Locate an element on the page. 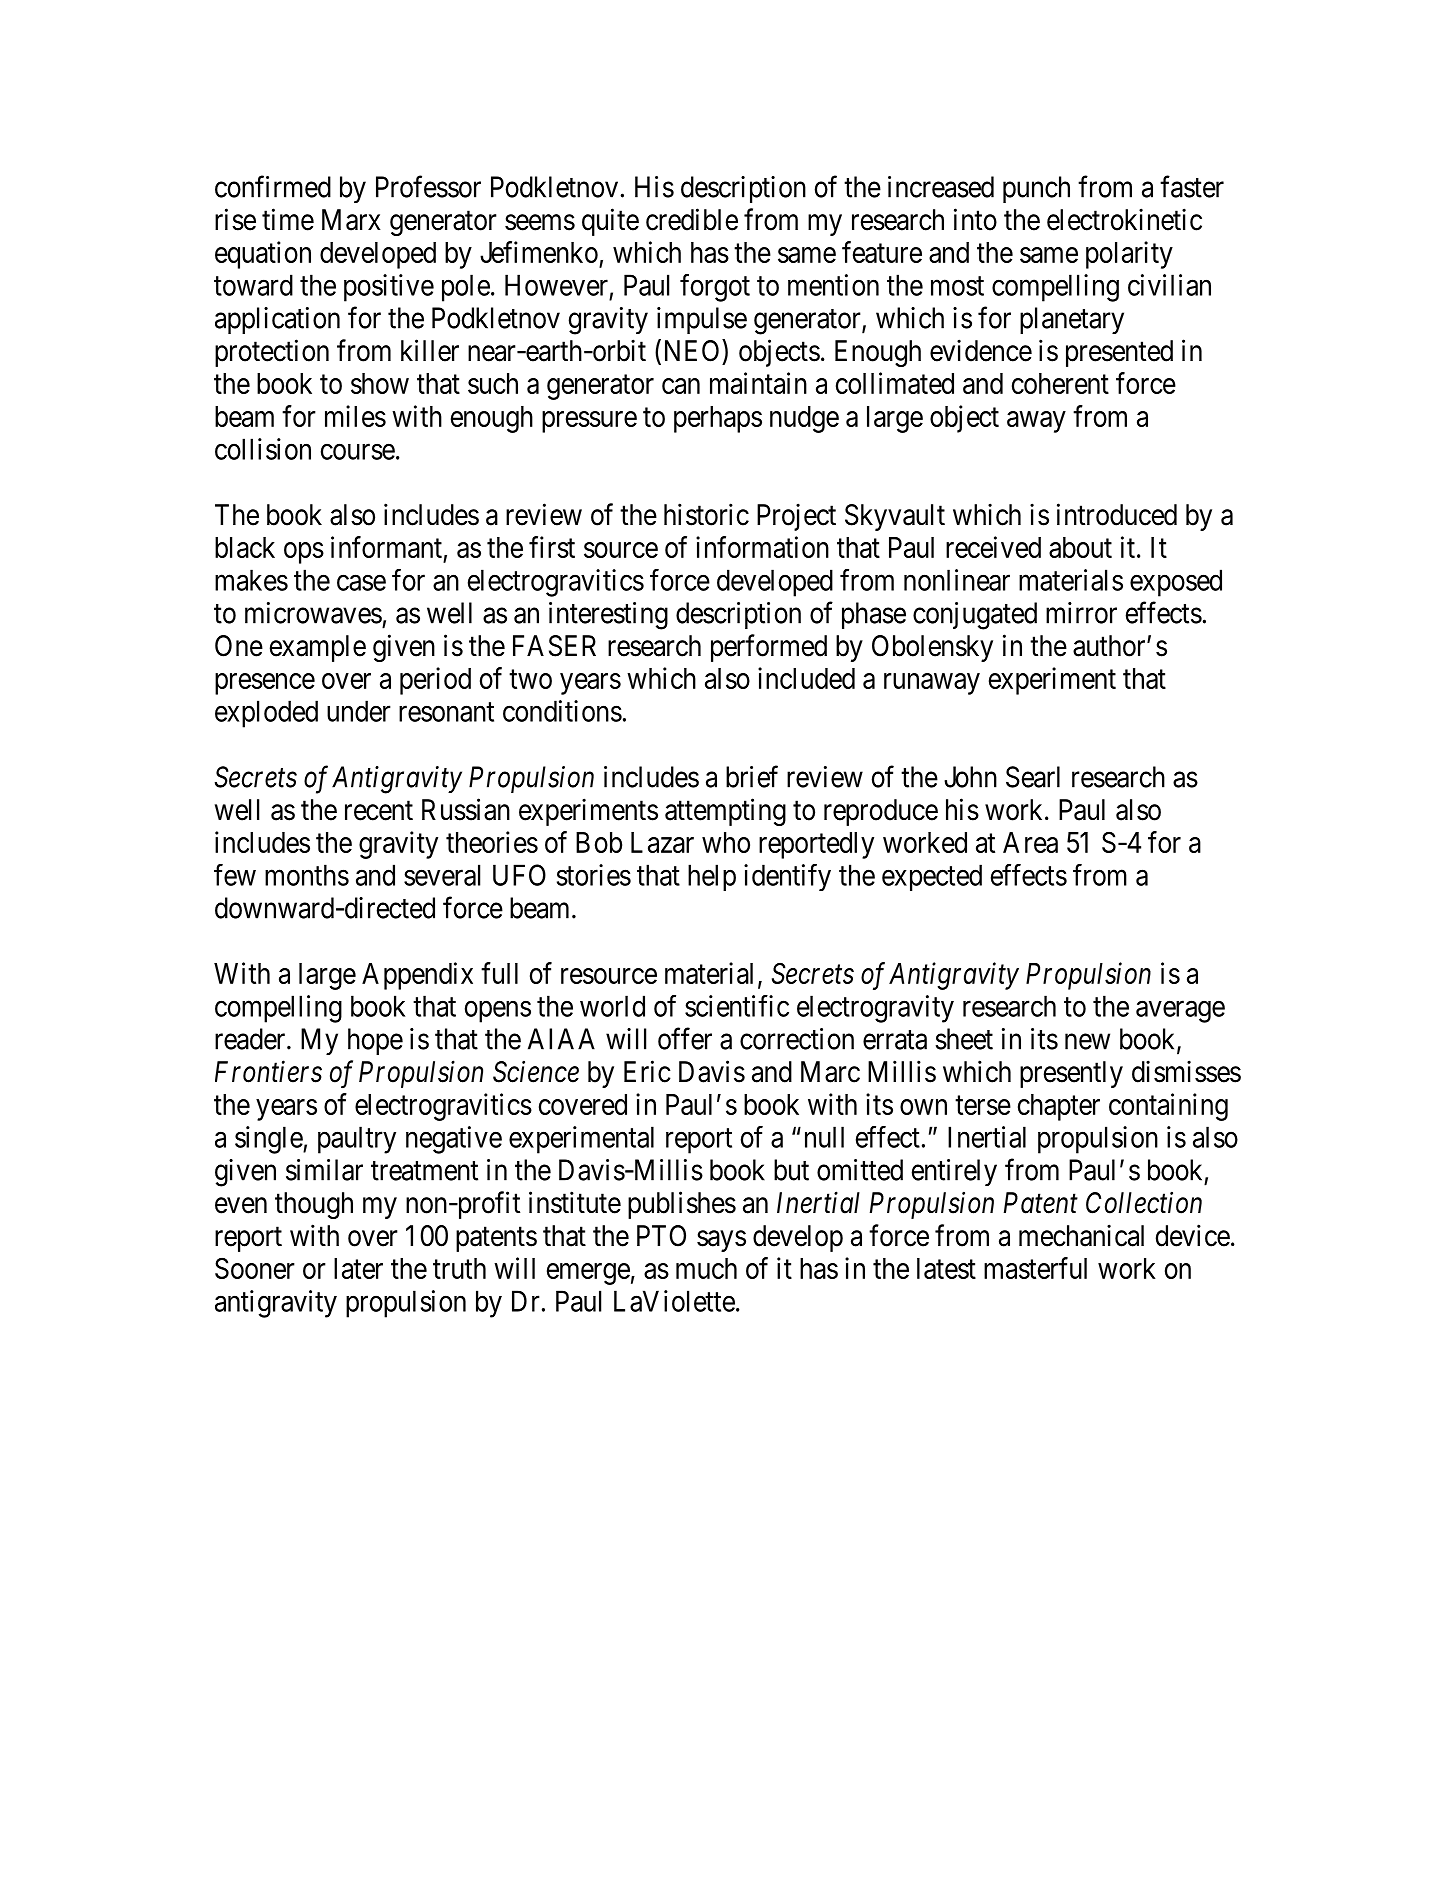  John is located at coordinates (970, 777).
